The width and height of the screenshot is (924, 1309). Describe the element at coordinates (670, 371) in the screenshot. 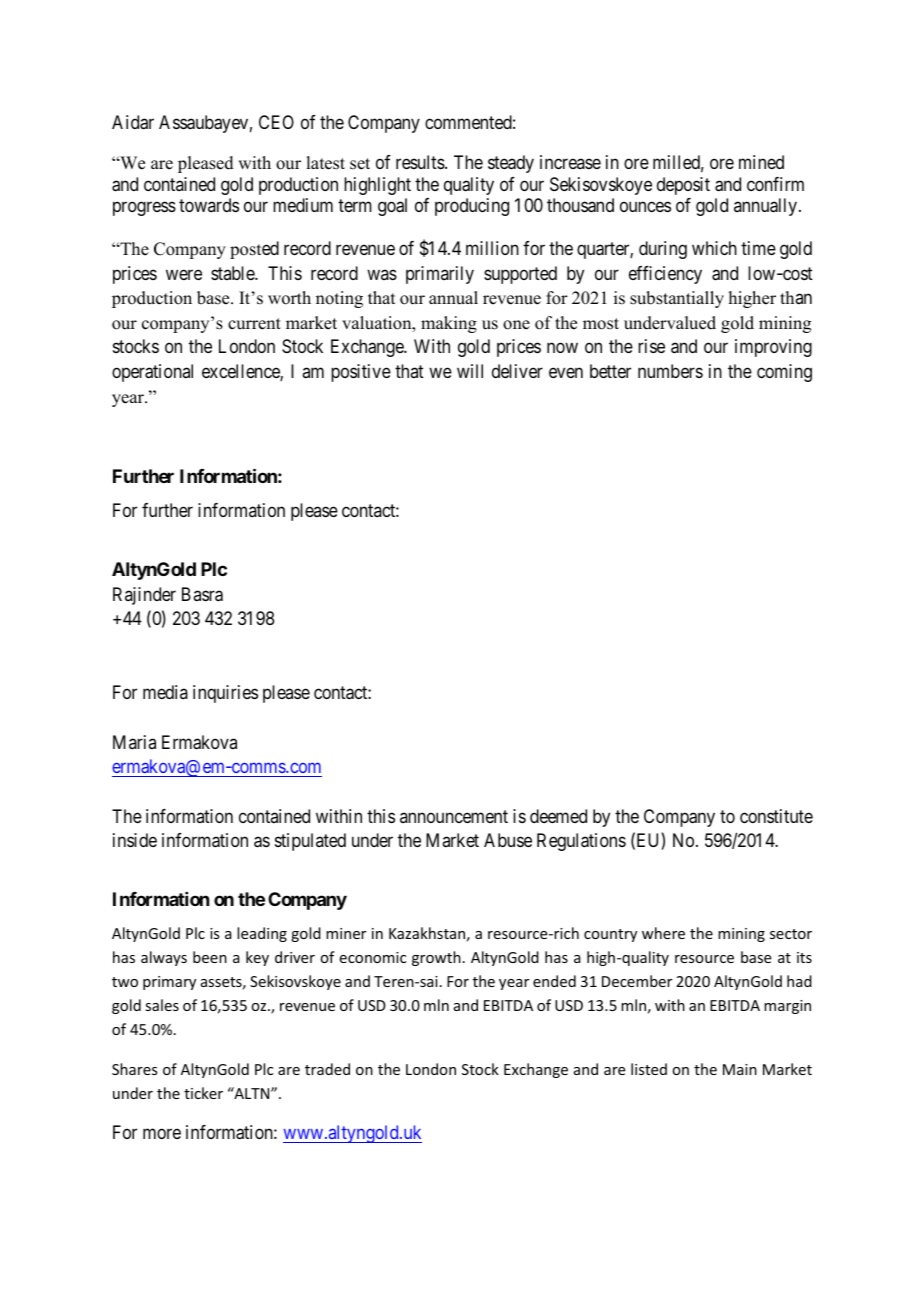

I see `numbers` at that location.
